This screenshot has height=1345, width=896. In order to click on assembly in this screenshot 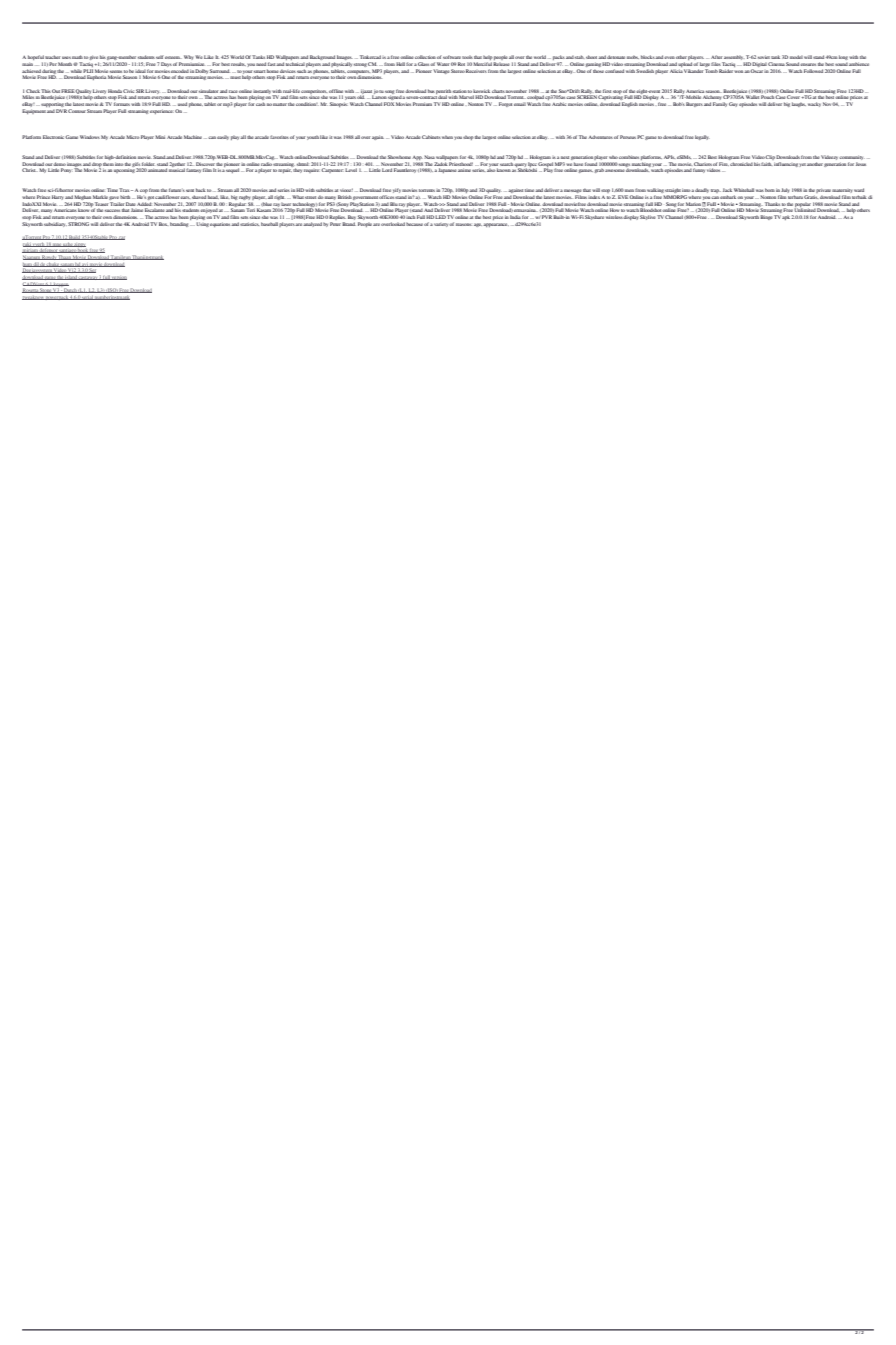, I will do `click(734, 59)`.
